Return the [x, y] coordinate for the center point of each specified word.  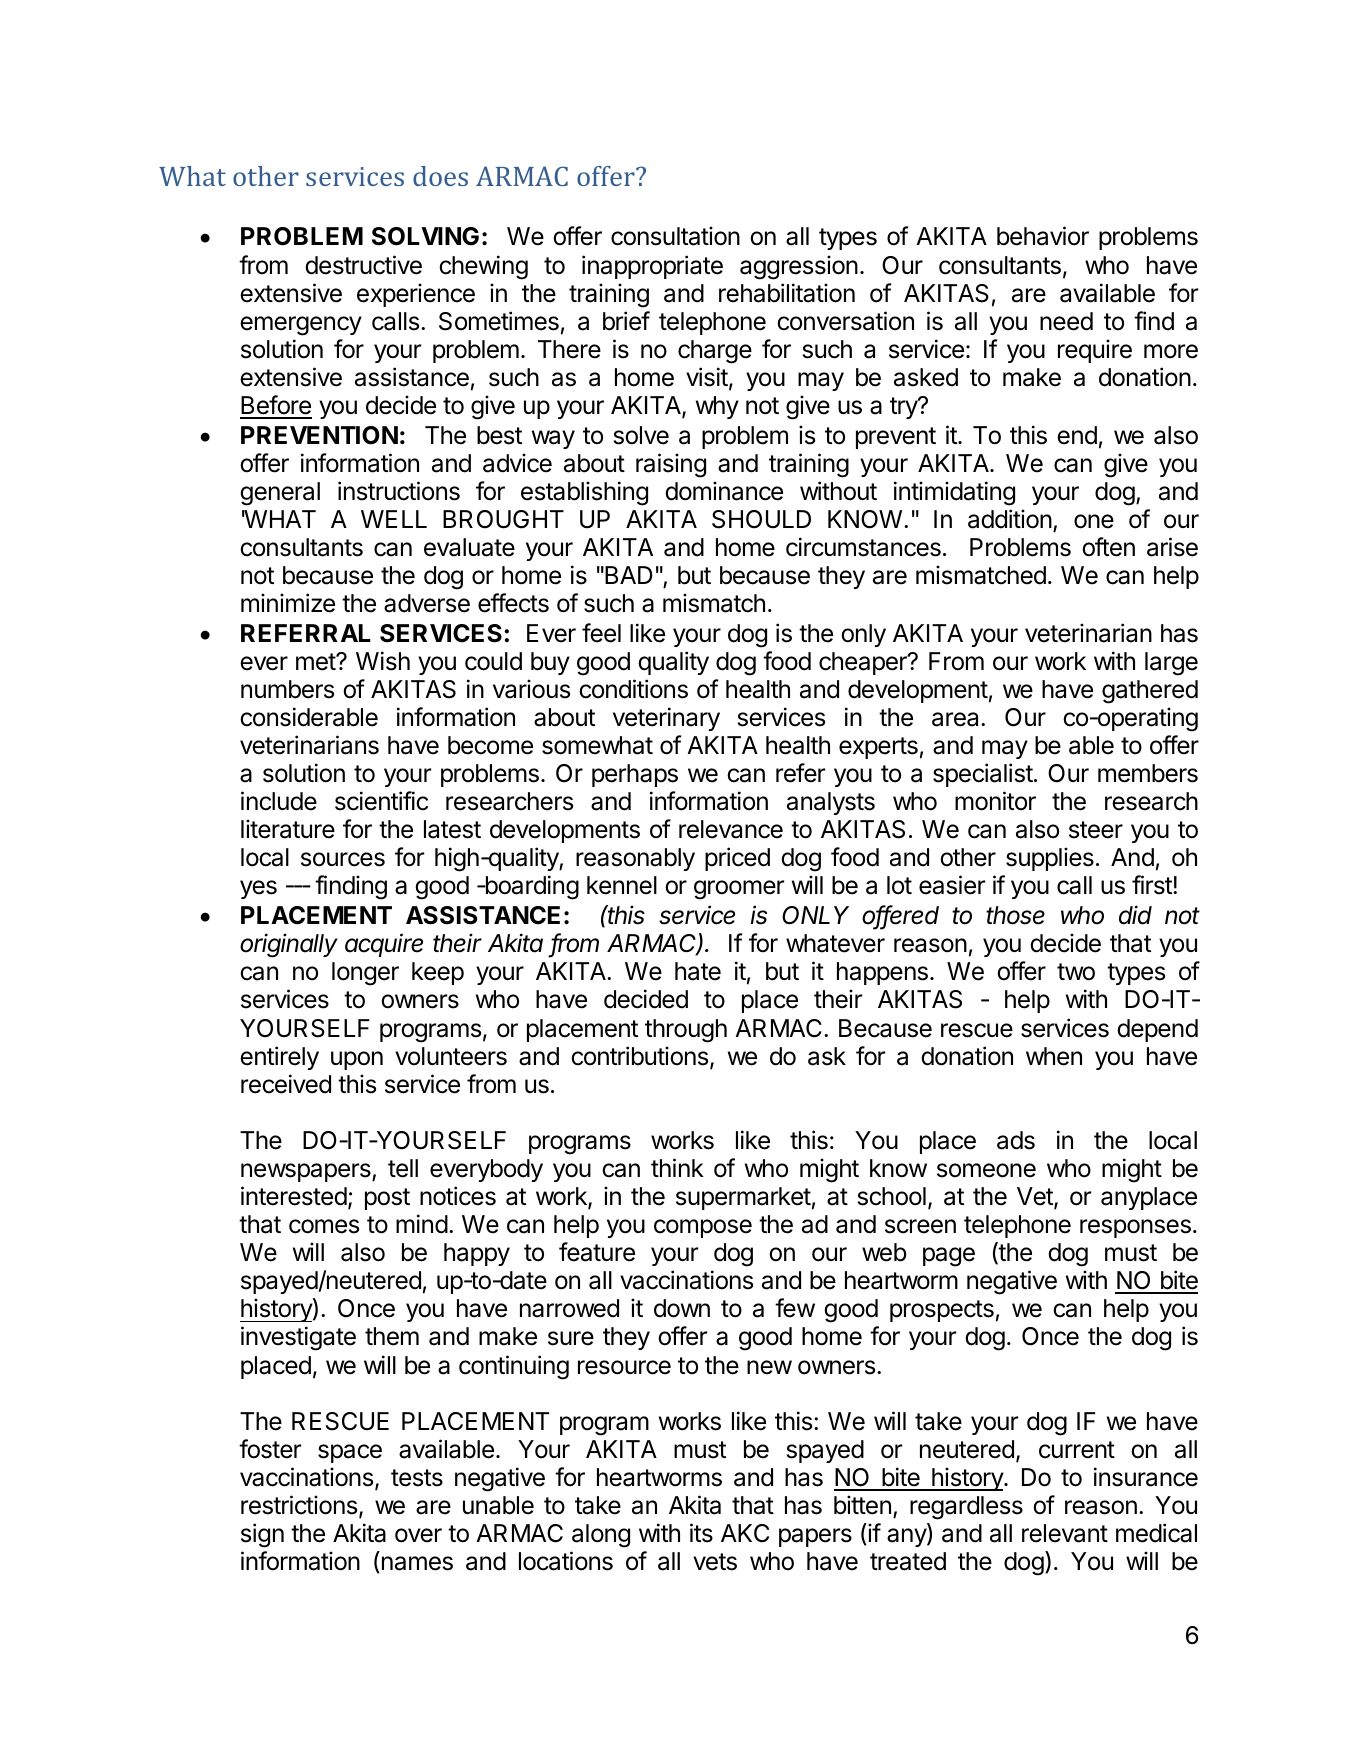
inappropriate [652, 267]
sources [343, 859]
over [418, 1535]
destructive [363, 265]
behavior [1043, 236]
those [1015, 915]
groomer [739, 890]
